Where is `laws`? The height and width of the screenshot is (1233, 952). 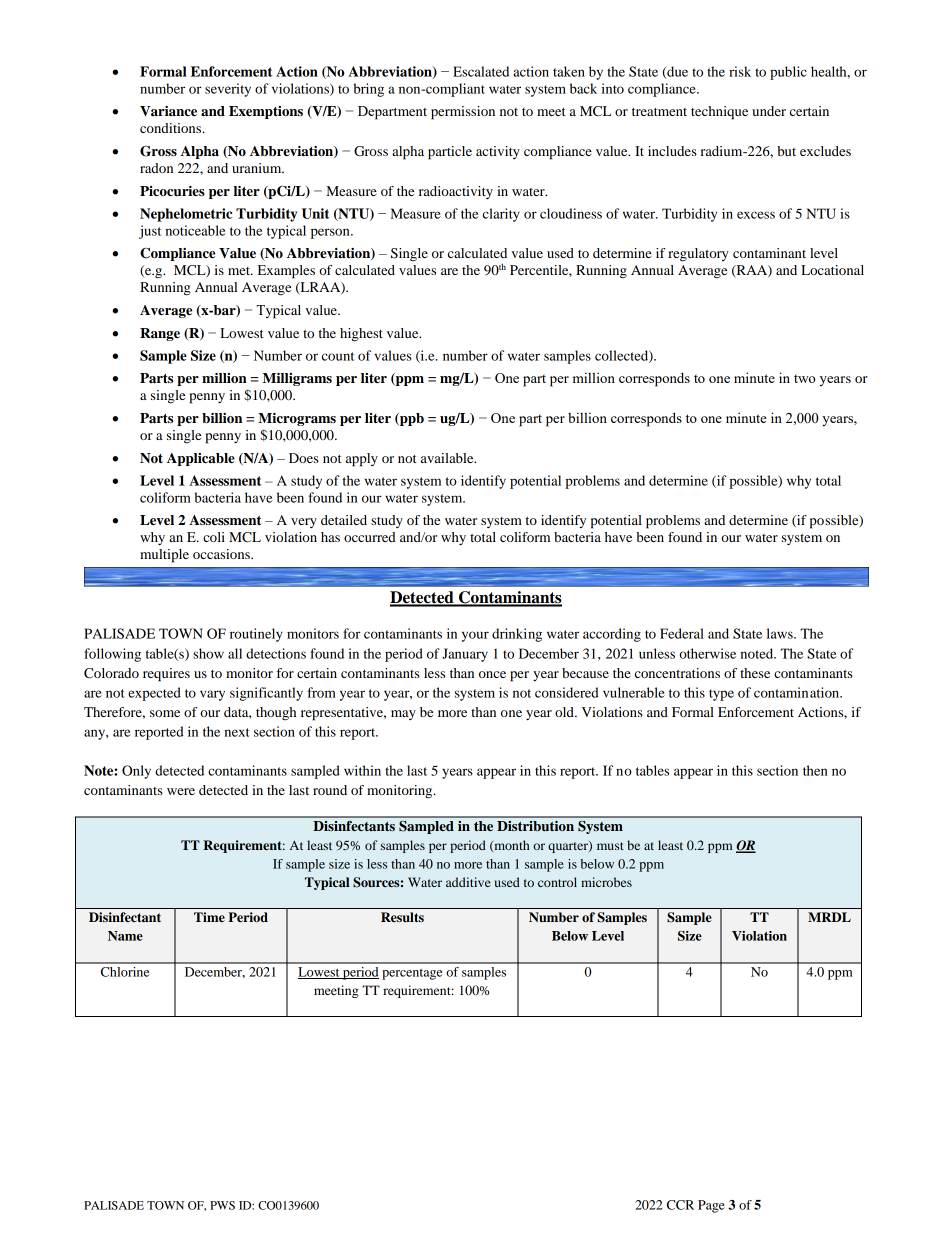 laws is located at coordinates (781, 633).
